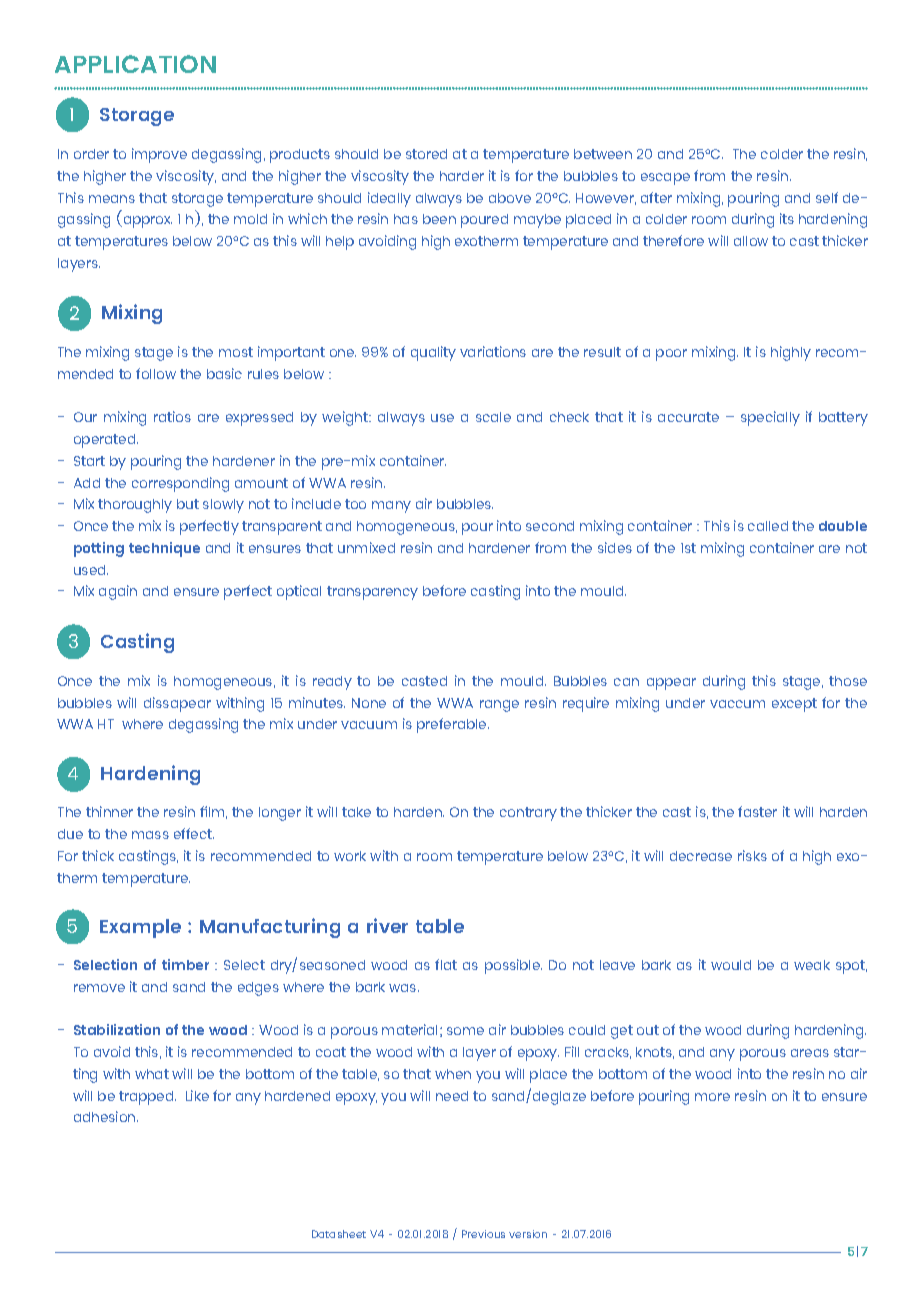  I want to click on corresponding, so click(180, 484).
